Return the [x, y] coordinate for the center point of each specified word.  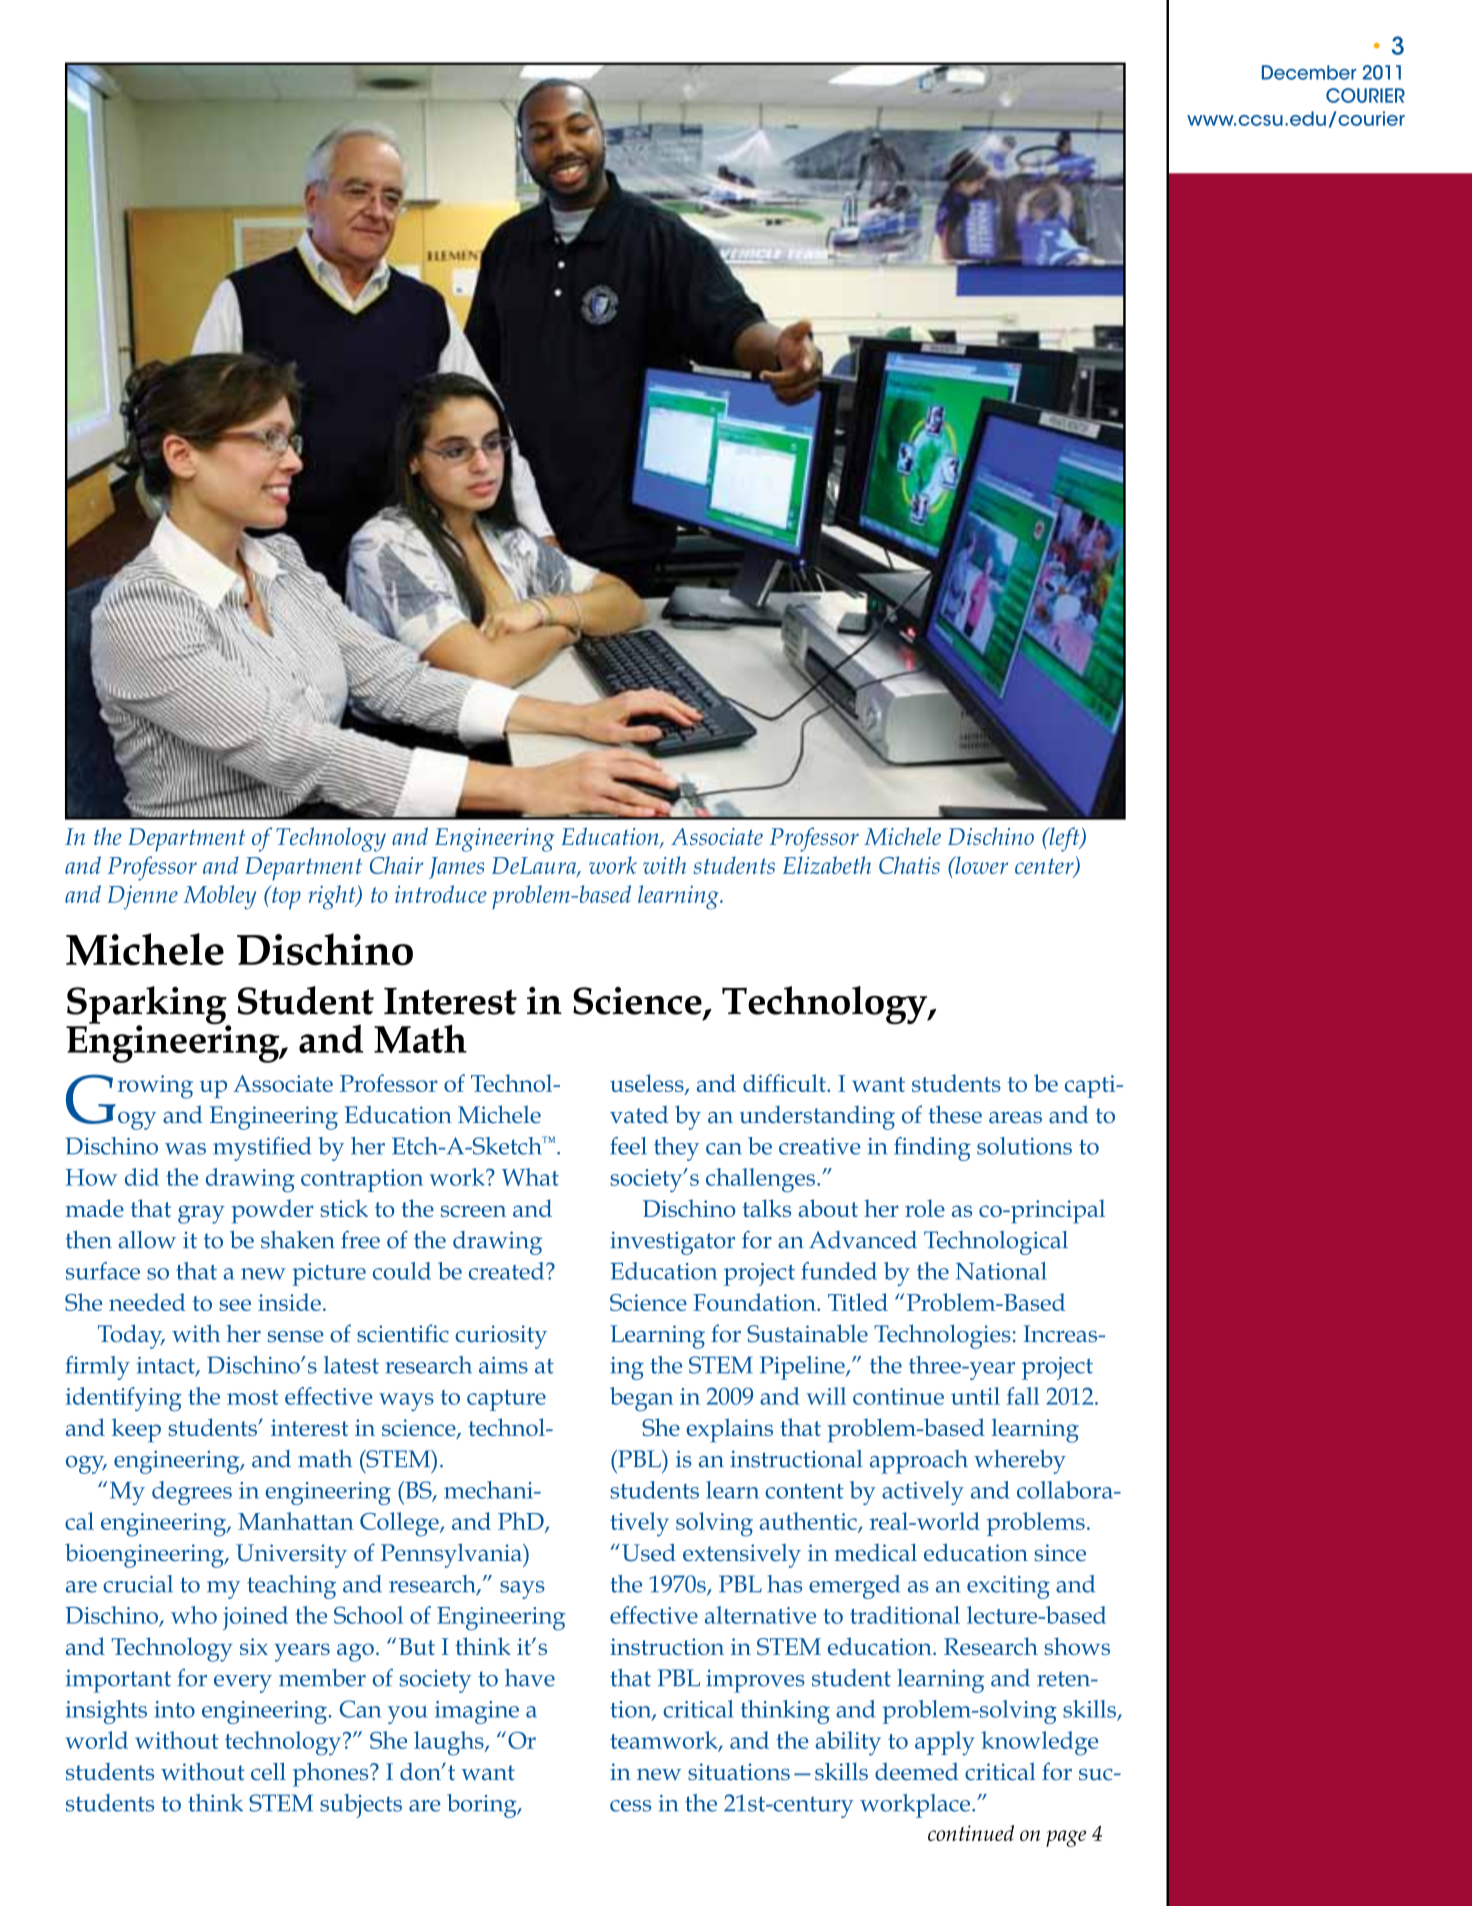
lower [980, 865]
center [1045, 867]
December [1309, 72]
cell [268, 1771]
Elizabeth [827, 865]
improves [755, 1681]
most [253, 1397]
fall [1022, 1396]
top [285, 897]
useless [648, 1084]
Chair [396, 865]
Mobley [219, 897]
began [641, 1399]
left [1064, 839]
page [1066, 1838]
